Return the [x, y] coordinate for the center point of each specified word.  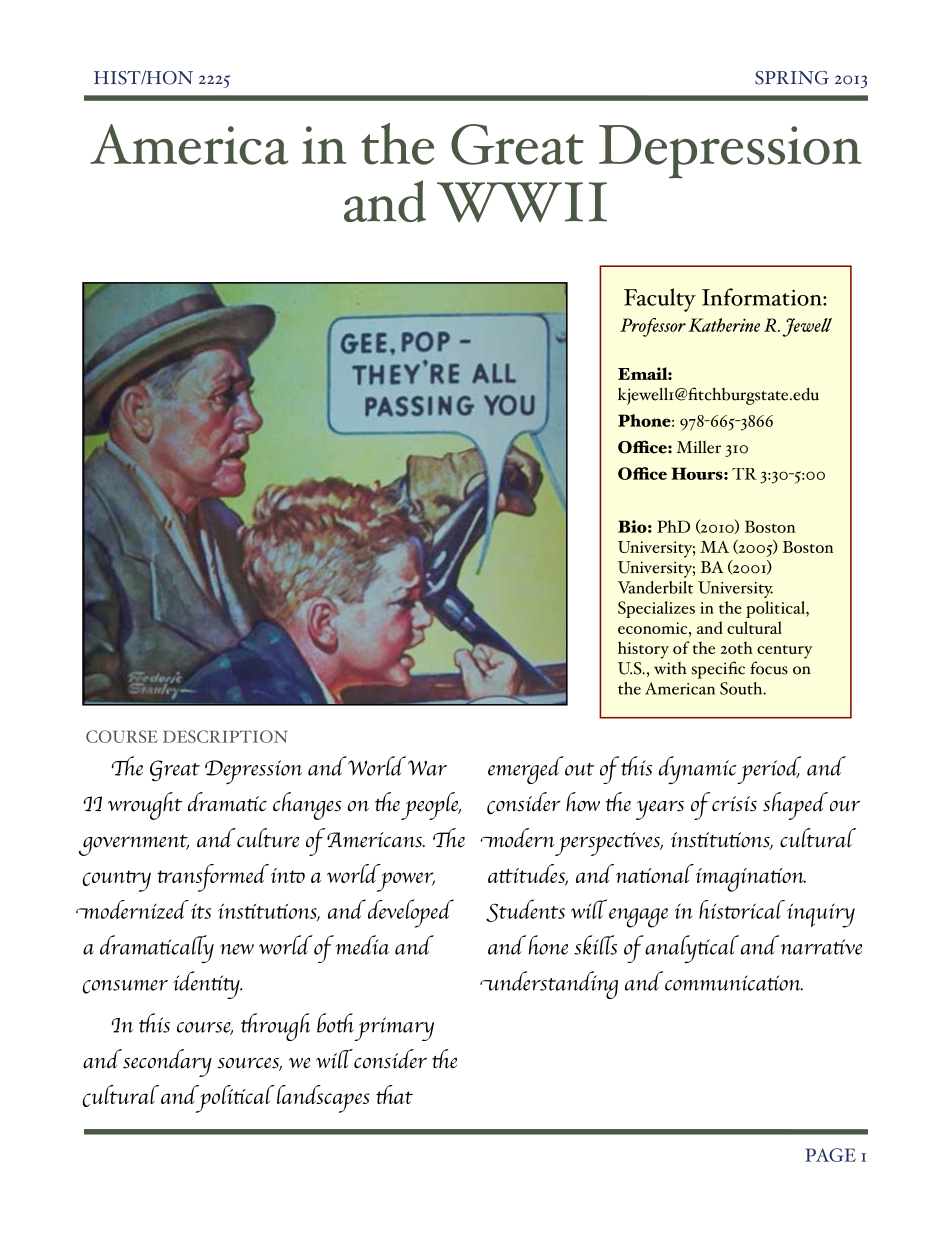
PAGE [830, 1155]
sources [250, 1064]
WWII [522, 202]
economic [654, 628]
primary [393, 1029]
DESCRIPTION [225, 736]
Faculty [660, 300]
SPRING [792, 78]
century [785, 652]
